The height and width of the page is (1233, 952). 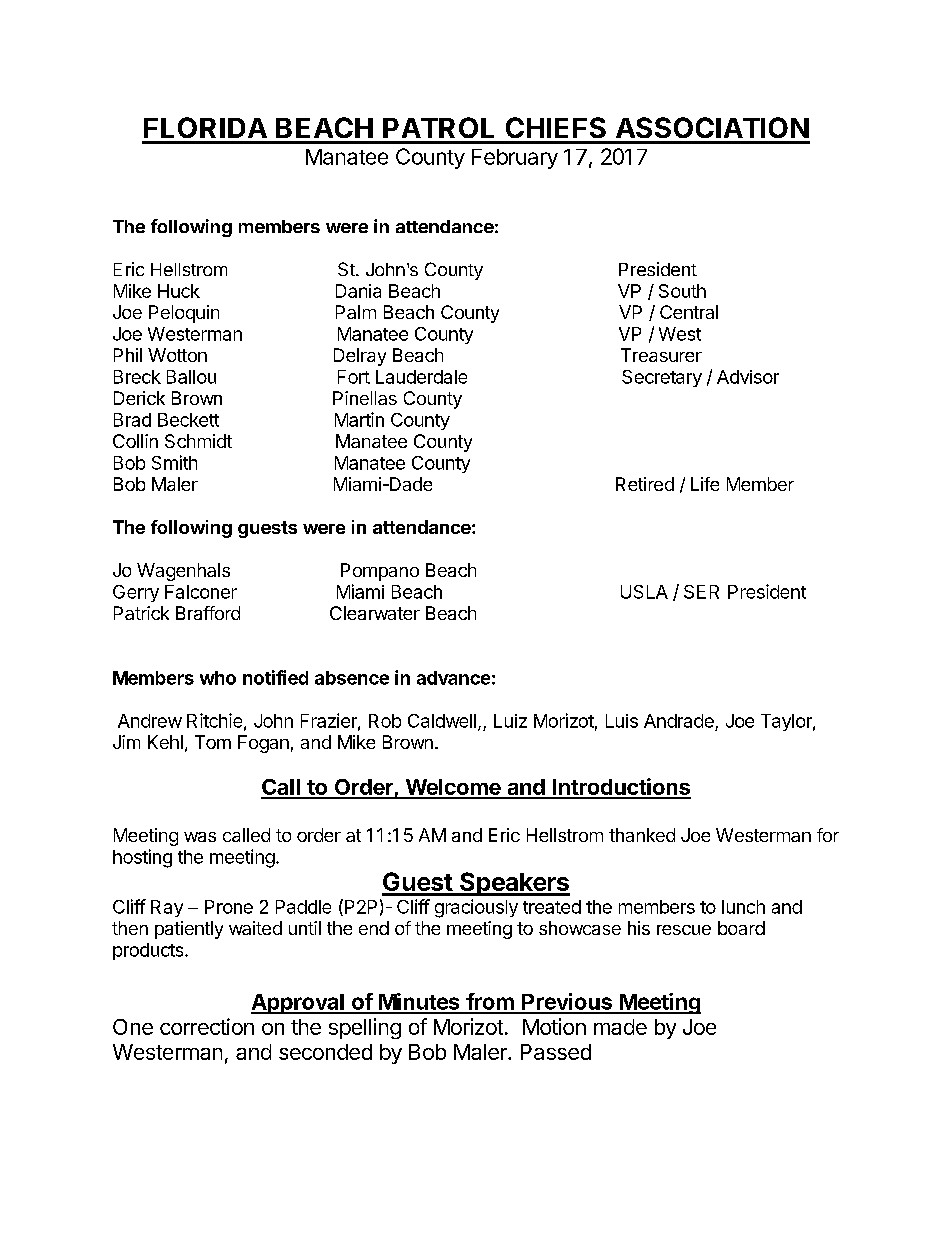 I want to click on Clearwater, so click(x=375, y=613).
